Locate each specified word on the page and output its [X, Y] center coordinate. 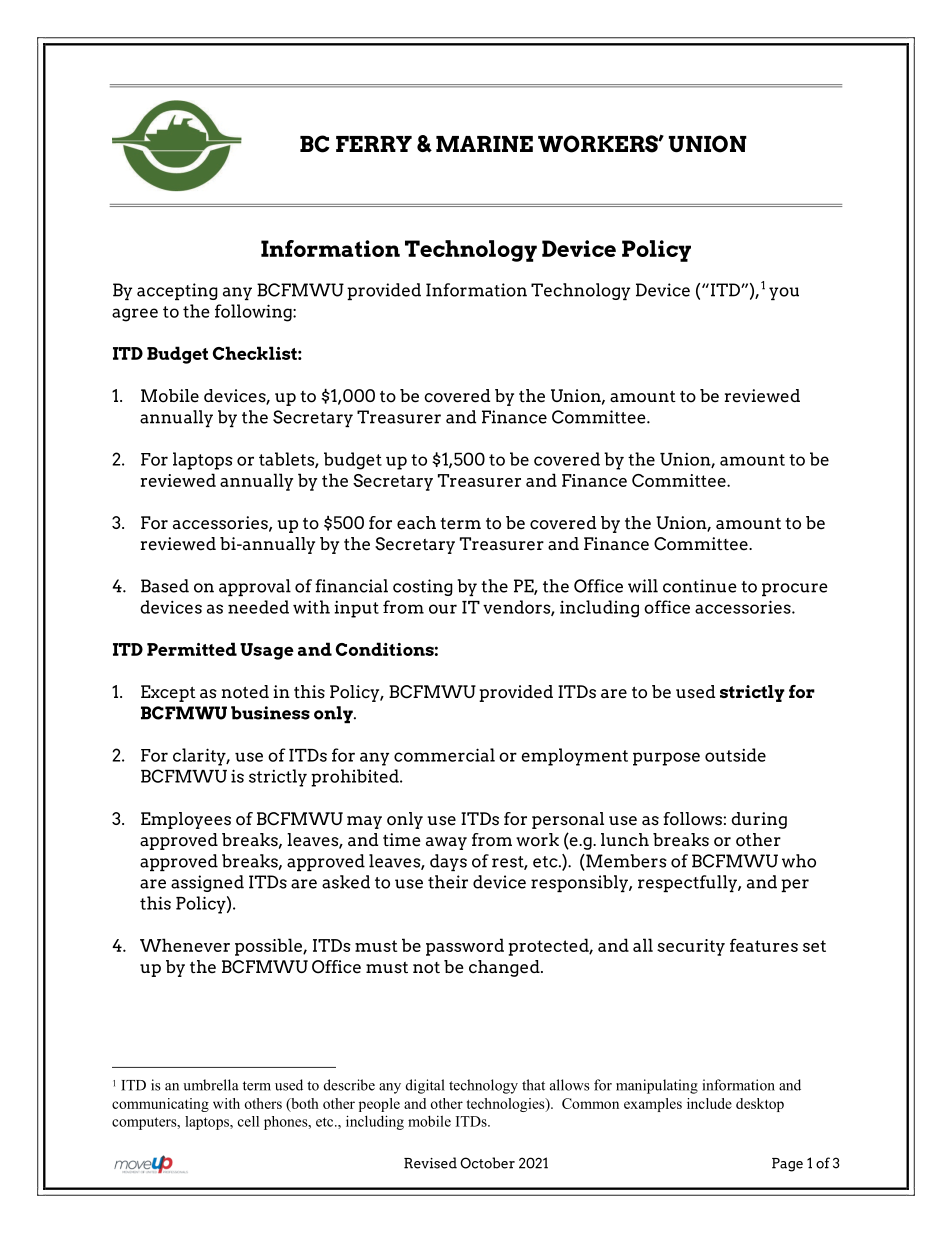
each [416, 523]
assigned [207, 883]
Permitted [192, 649]
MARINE [484, 144]
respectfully [688, 883]
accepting [177, 291]
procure [795, 589]
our [443, 609]
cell [248, 1121]
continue [700, 586]
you [784, 293]
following [254, 313]
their [448, 882]
